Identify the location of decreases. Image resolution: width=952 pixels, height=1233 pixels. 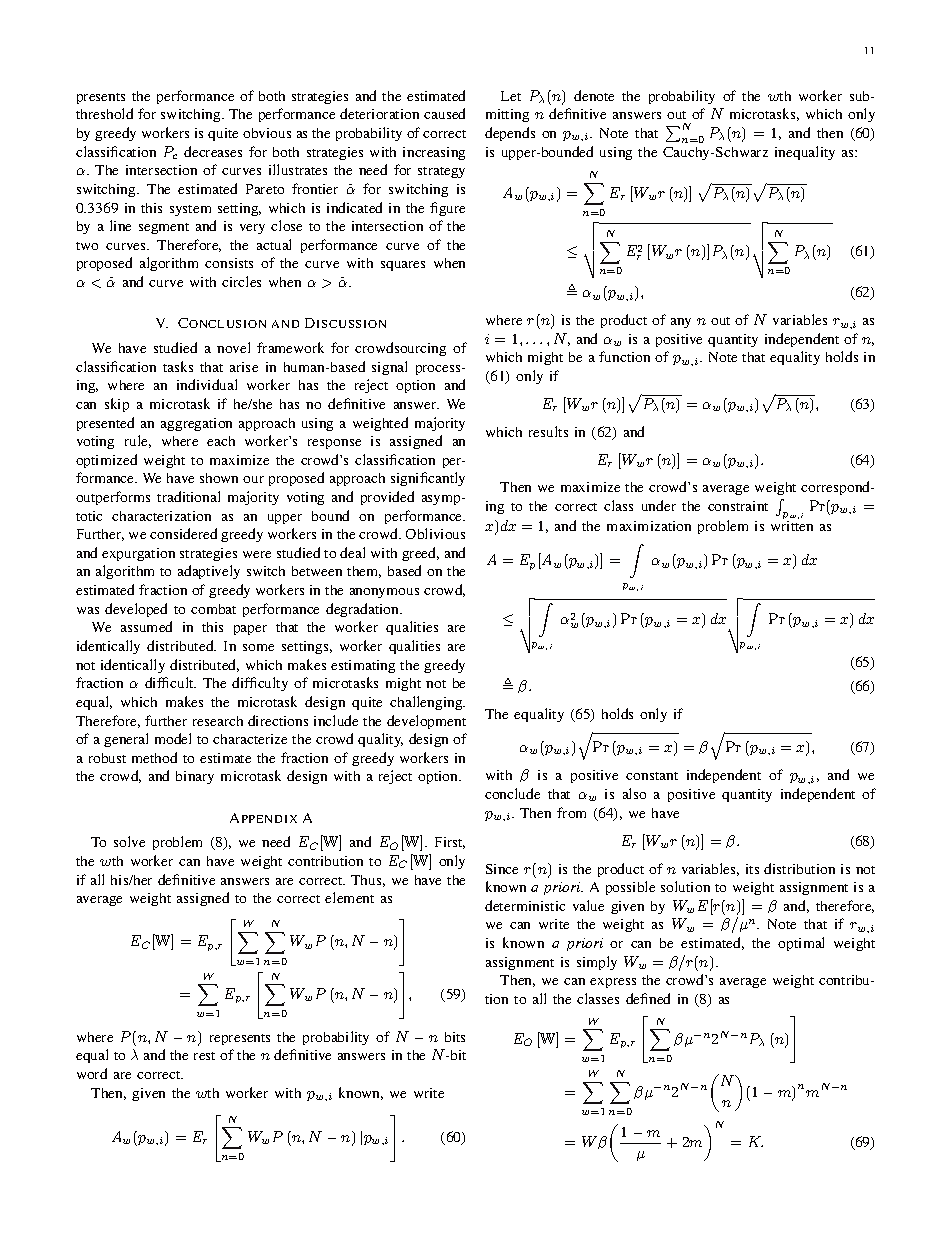
(213, 151).
